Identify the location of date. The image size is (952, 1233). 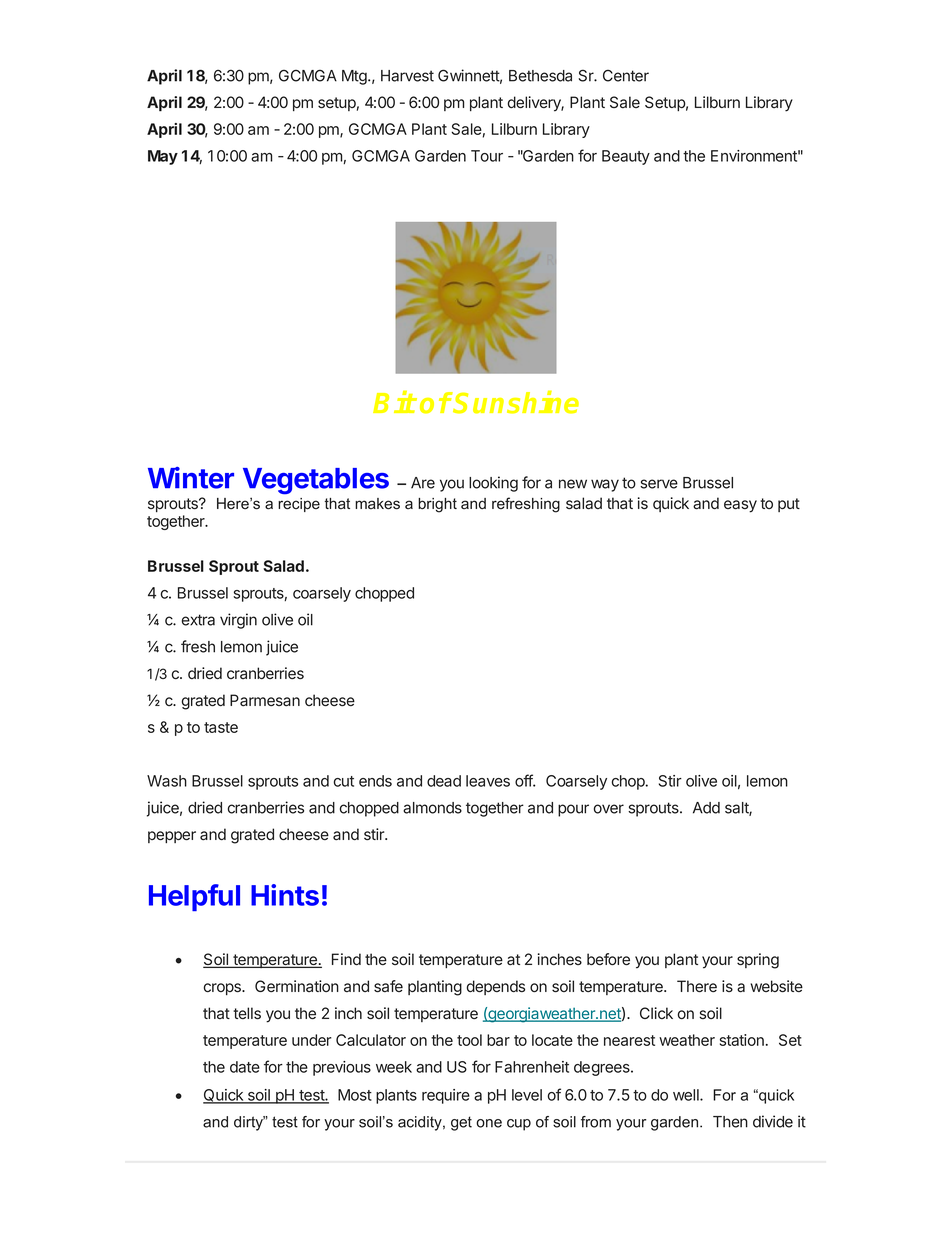
(245, 1067).
